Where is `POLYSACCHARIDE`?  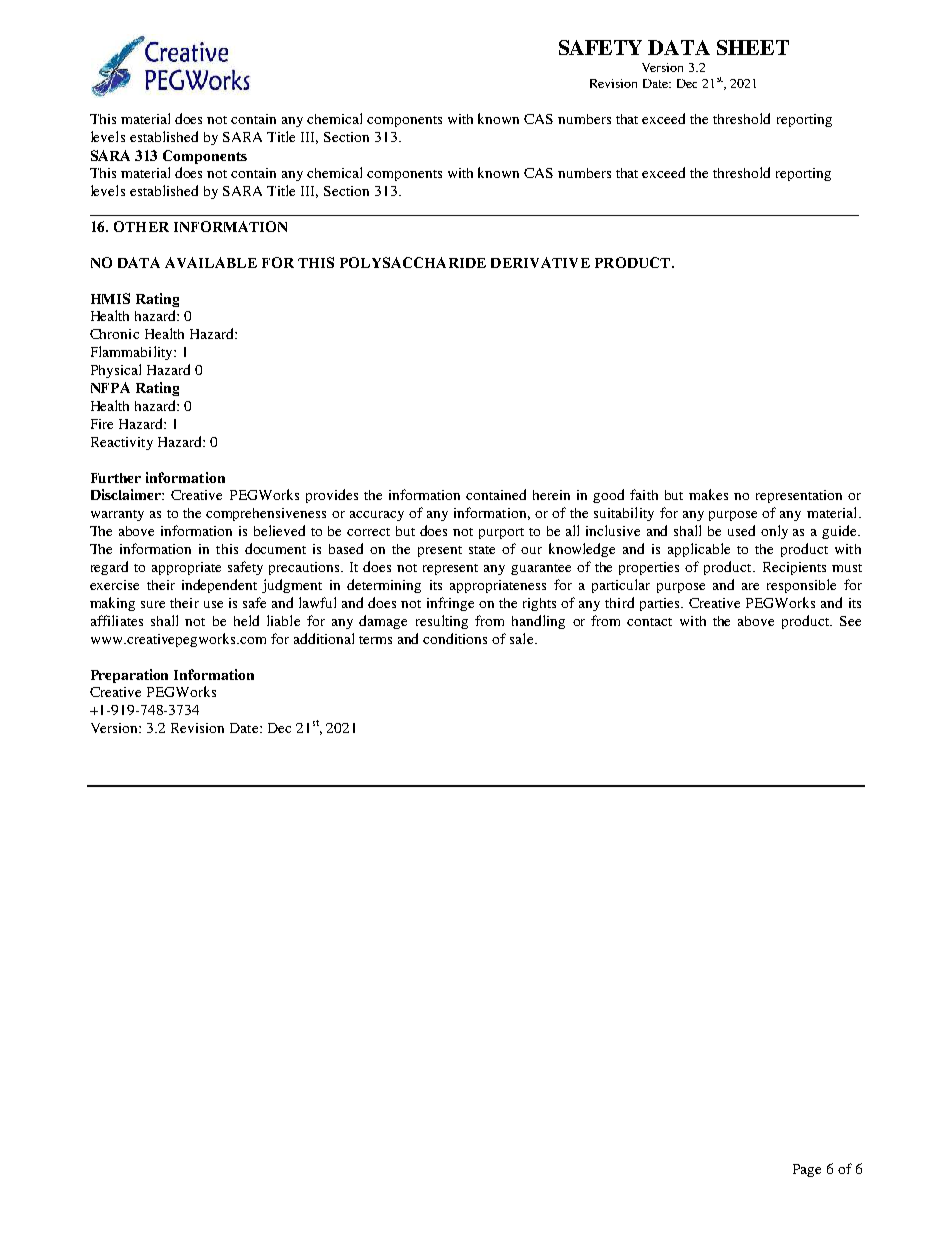 POLYSACCHARIDE is located at coordinates (413, 262).
